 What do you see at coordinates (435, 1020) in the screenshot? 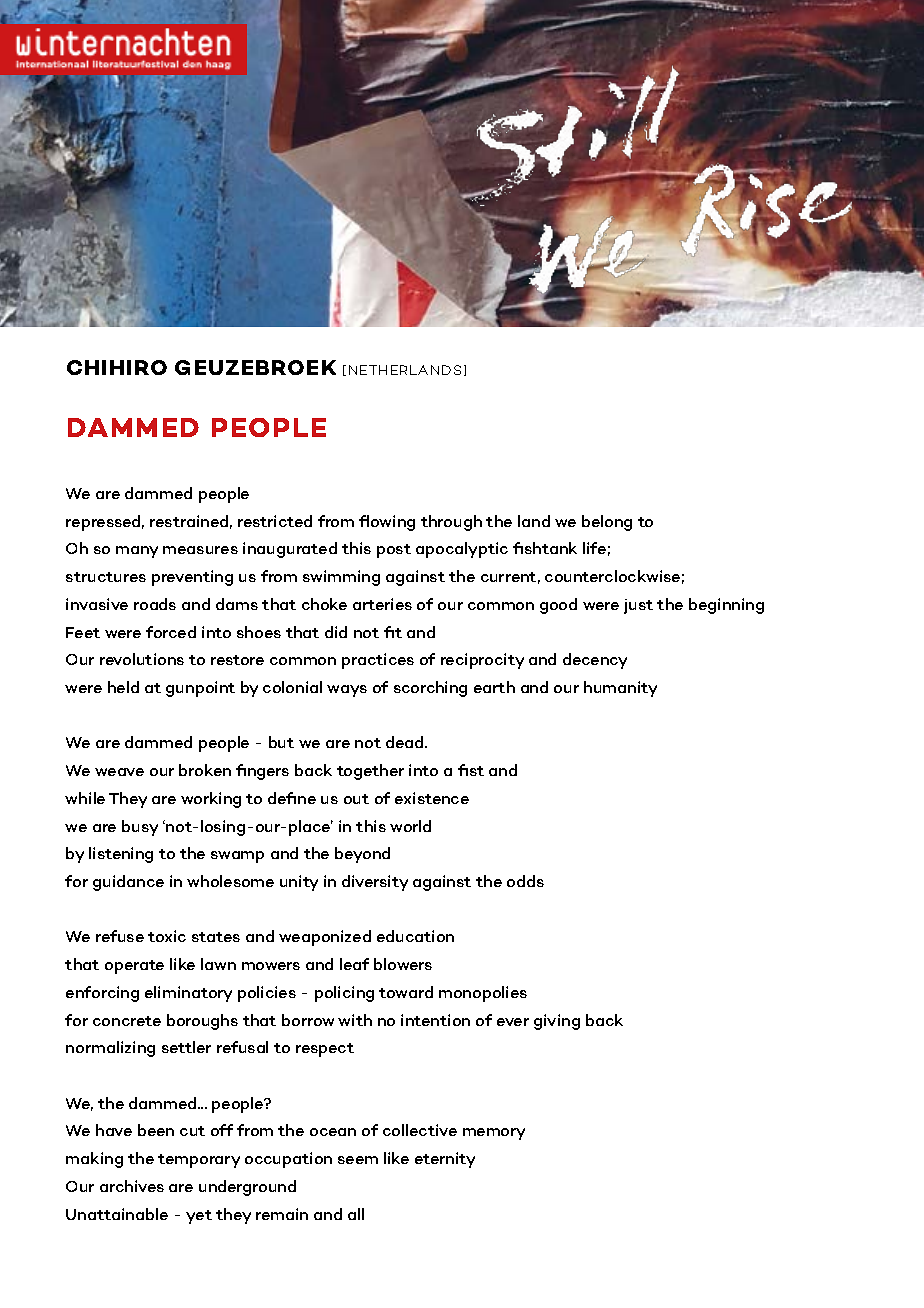
I see `intention` at bounding box center [435, 1020].
